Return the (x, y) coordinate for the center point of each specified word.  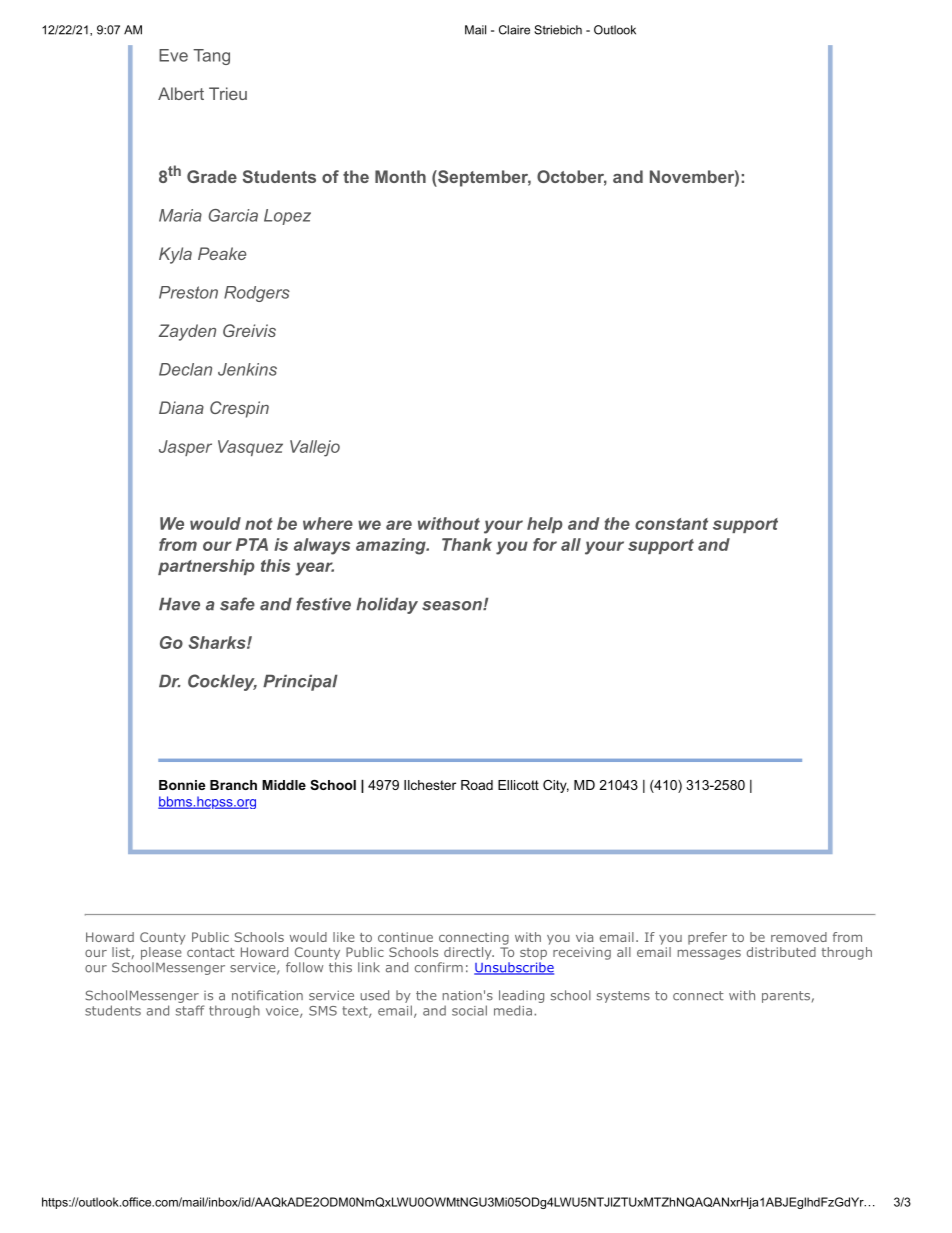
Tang (211, 57)
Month (400, 176)
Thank (467, 544)
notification (267, 995)
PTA (252, 544)
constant (671, 524)
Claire (514, 30)
